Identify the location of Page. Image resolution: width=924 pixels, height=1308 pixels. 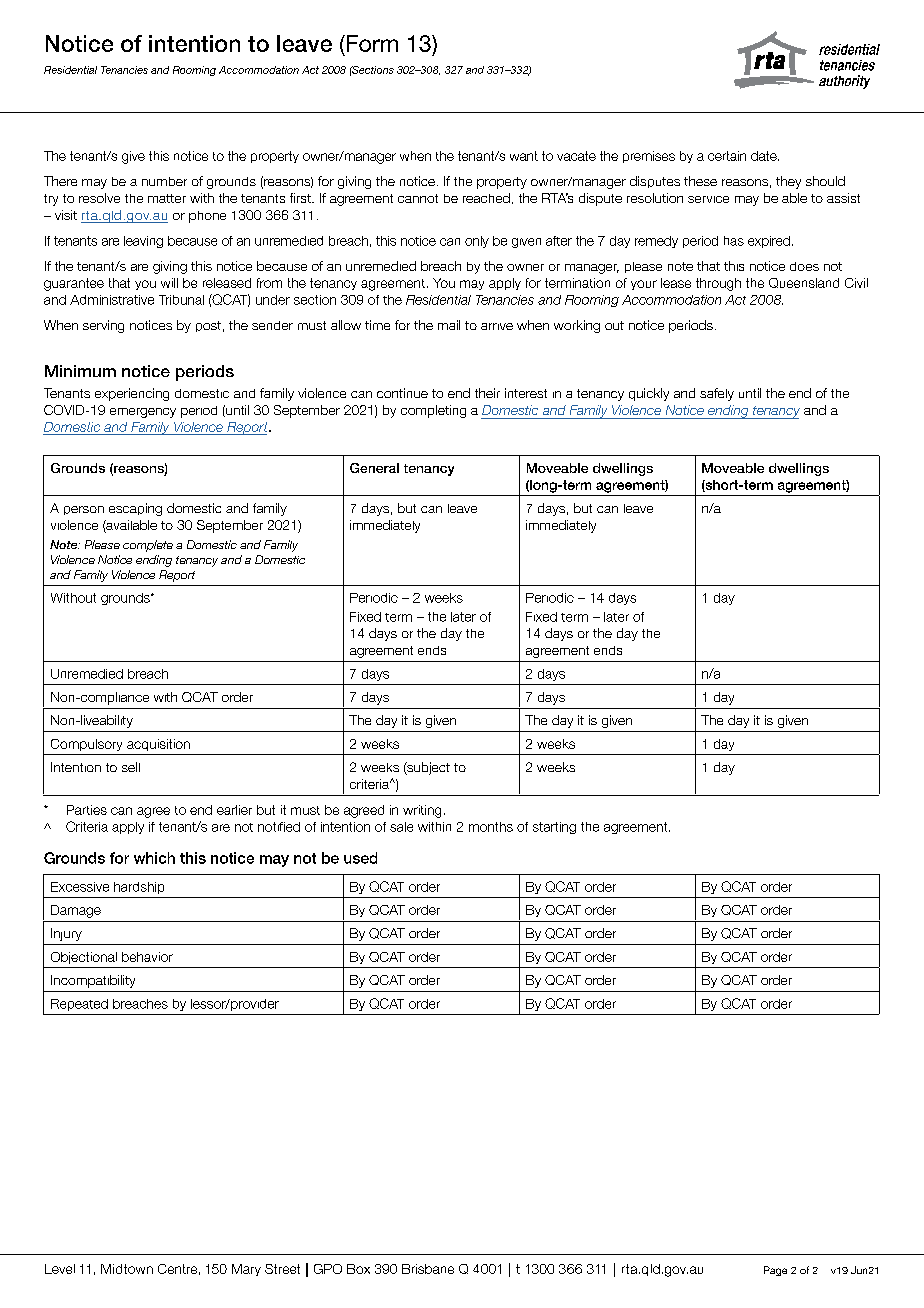
(775, 1271).
